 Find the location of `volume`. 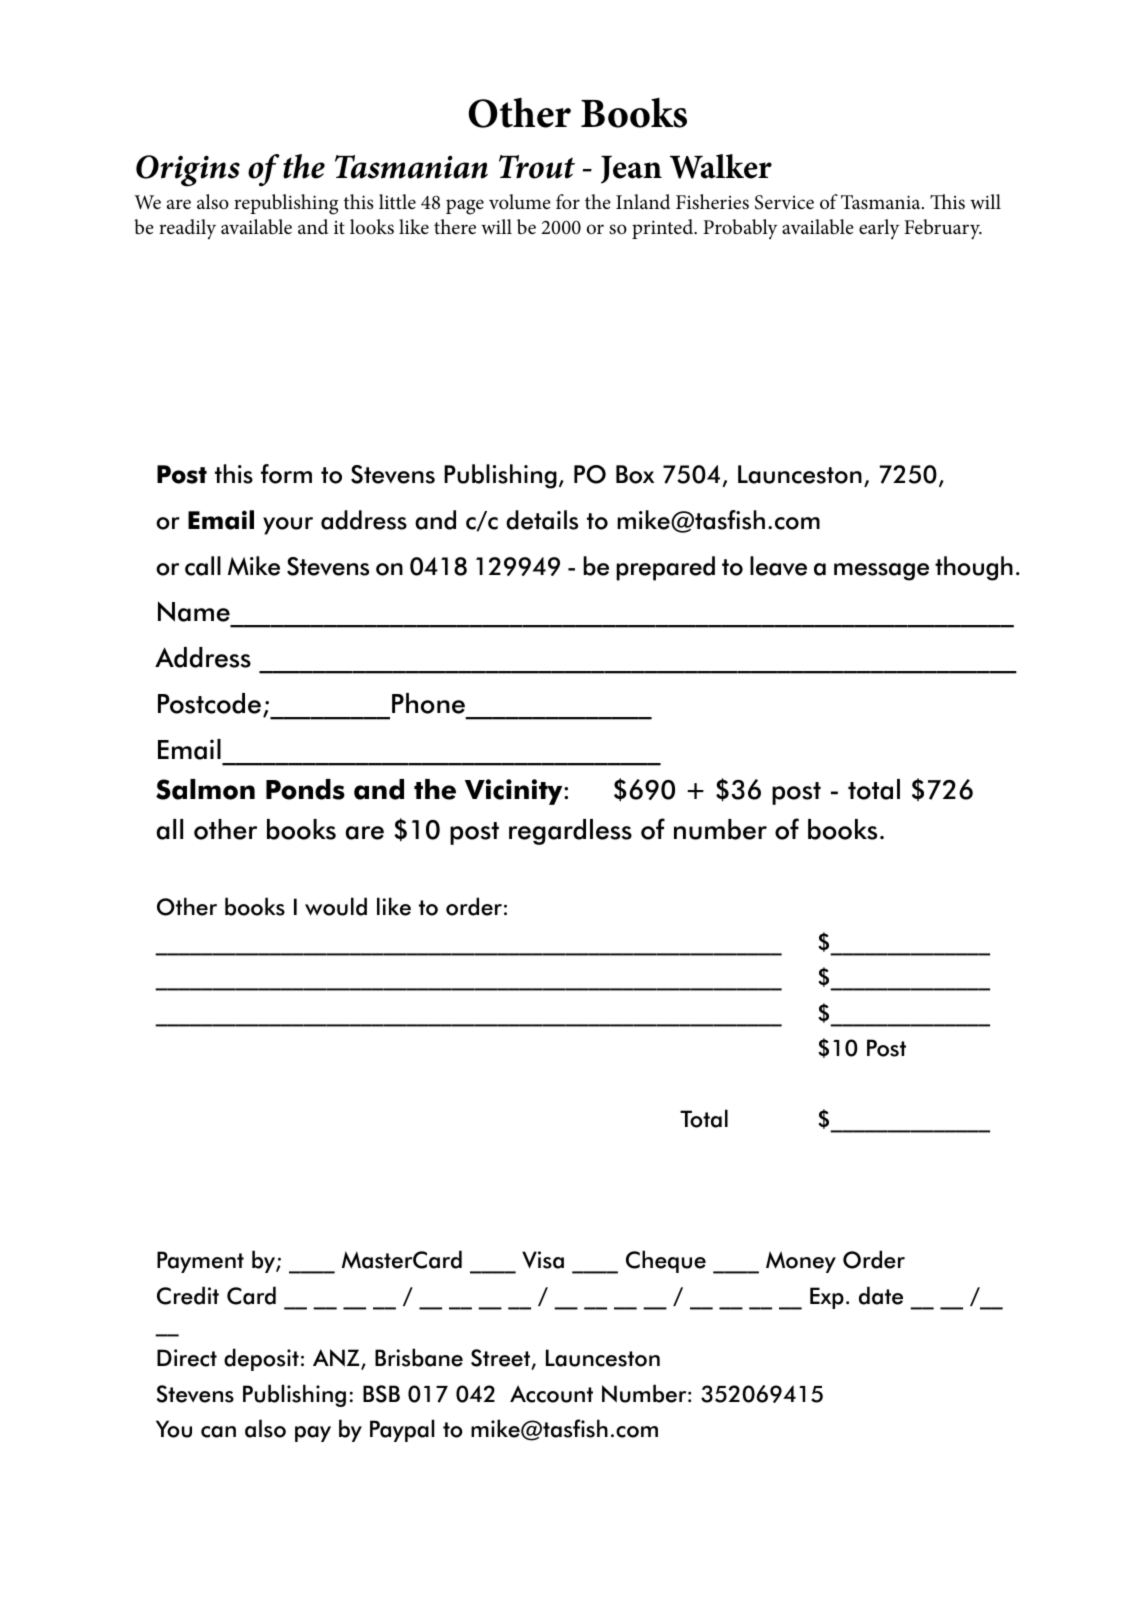

volume is located at coordinates (520, 202).
